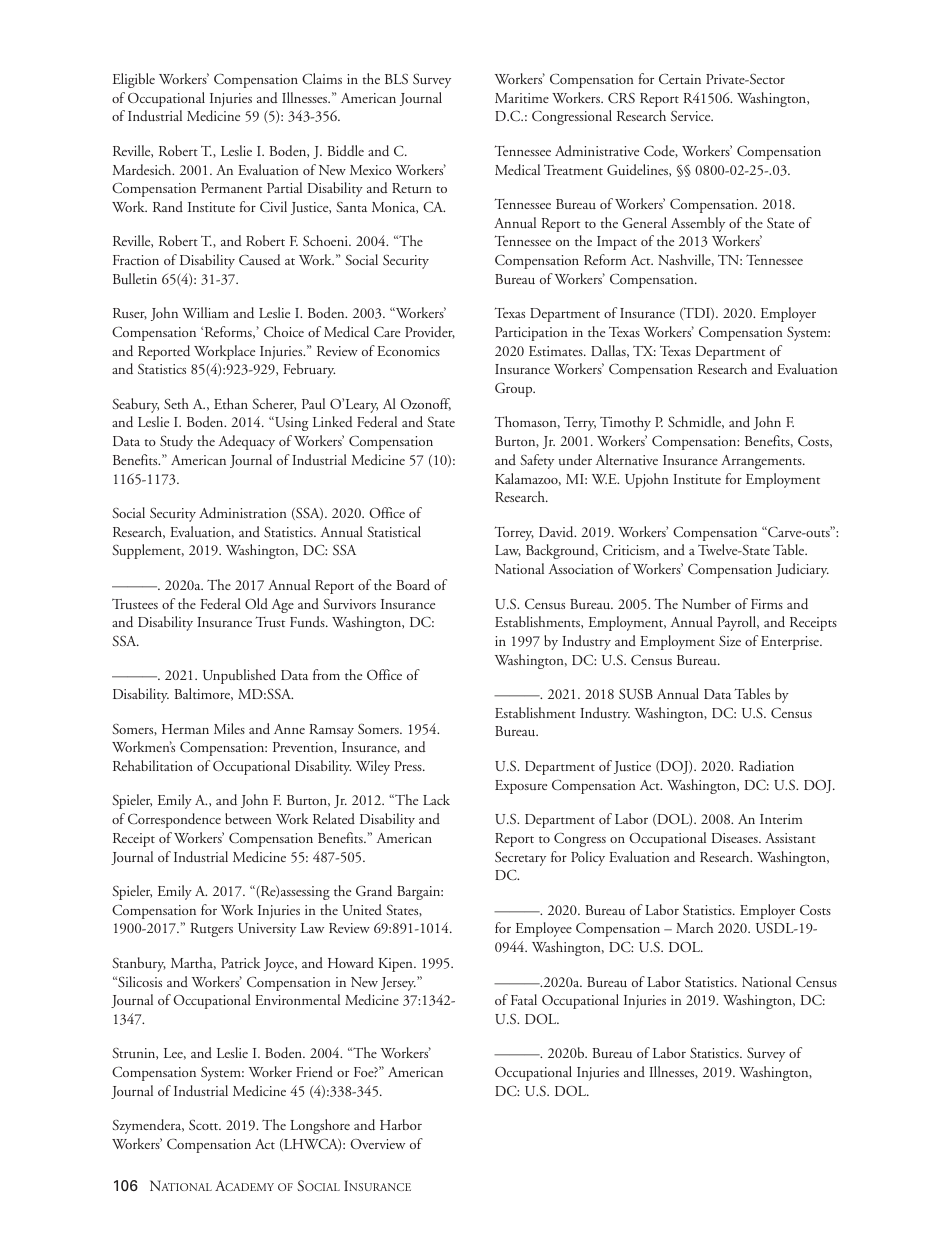  Describe the element at coordinates (401, 1124) in the screenshot. I see `Harbor` at that location.
